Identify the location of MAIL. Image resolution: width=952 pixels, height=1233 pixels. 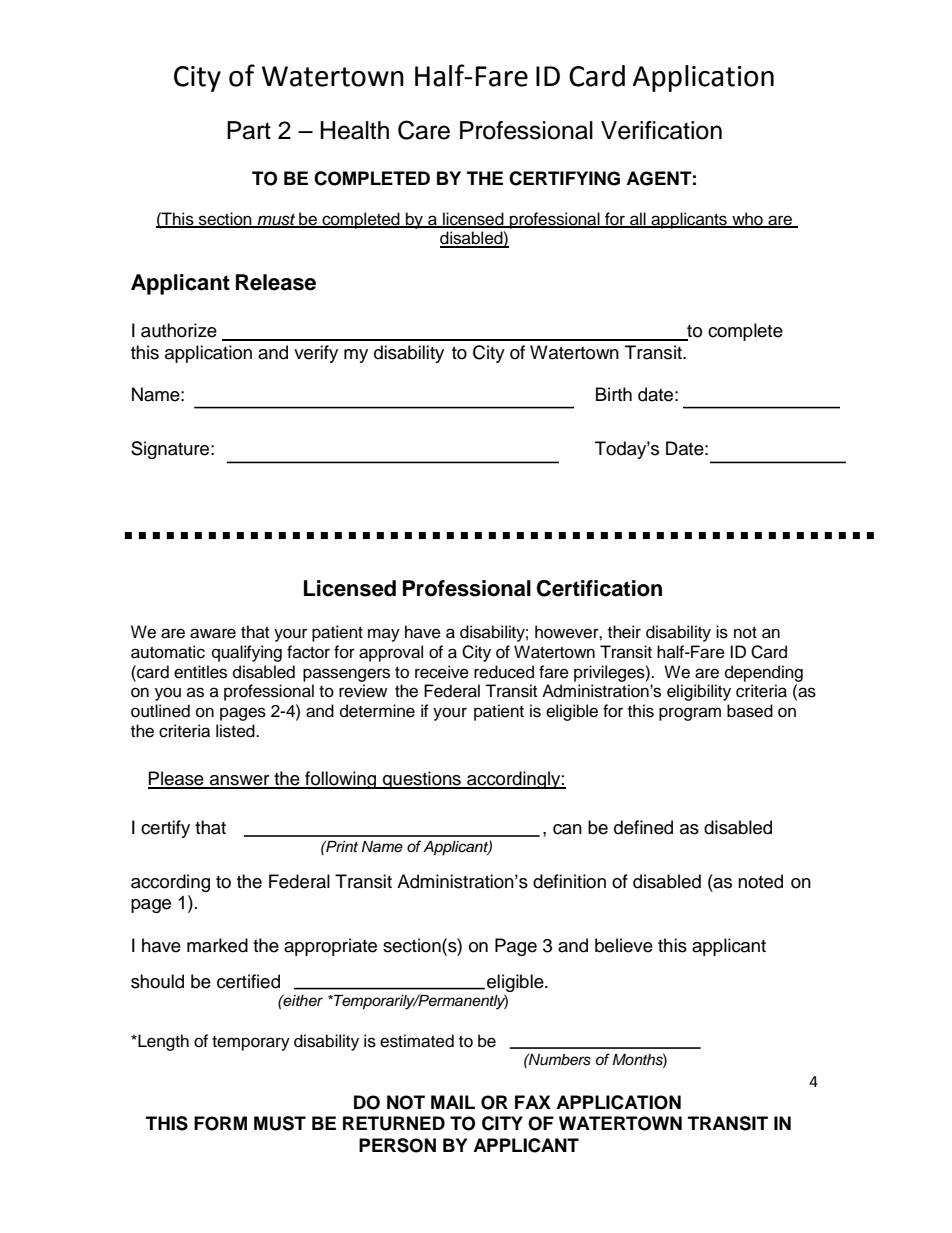
(453, 1102).
